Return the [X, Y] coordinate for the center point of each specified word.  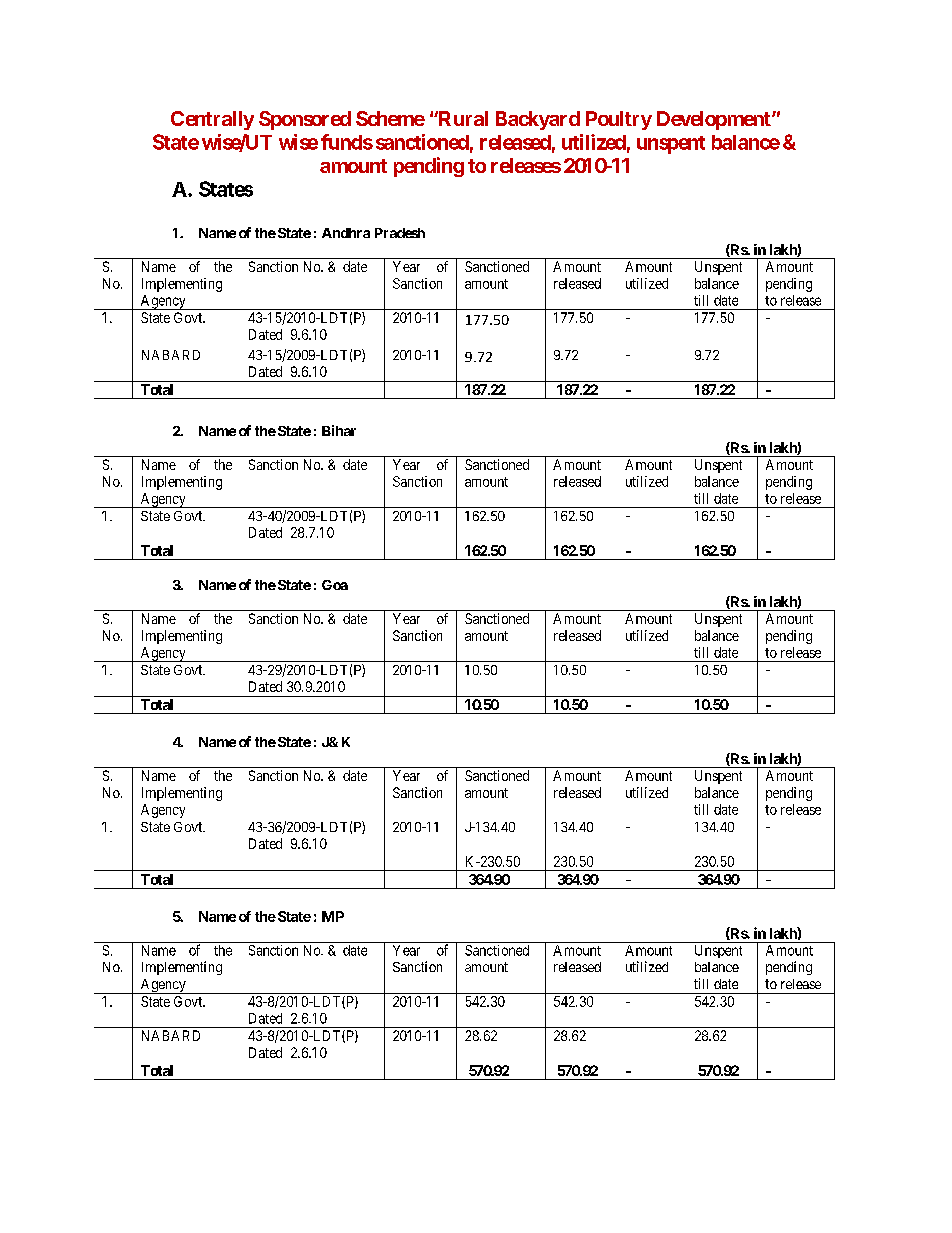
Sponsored [305, 120]
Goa [335, 585]
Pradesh [400, 233]
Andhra [346, 233]
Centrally [212, 120]
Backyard [538, 120]
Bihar [339, 430]
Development [715, 120]
